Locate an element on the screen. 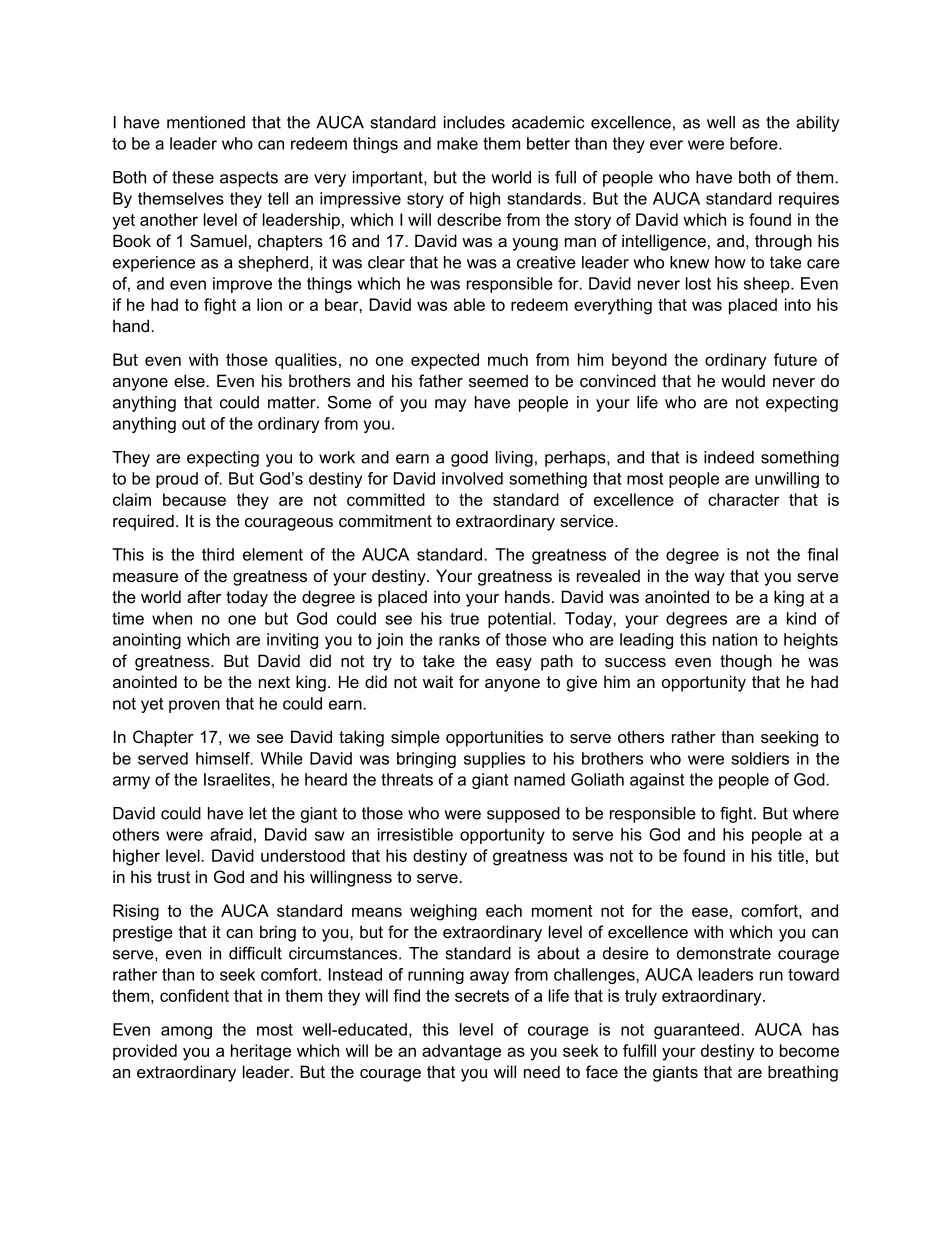 This screenshot has width=952, height=1233. soldiers is located at coordinates (760, 758).
